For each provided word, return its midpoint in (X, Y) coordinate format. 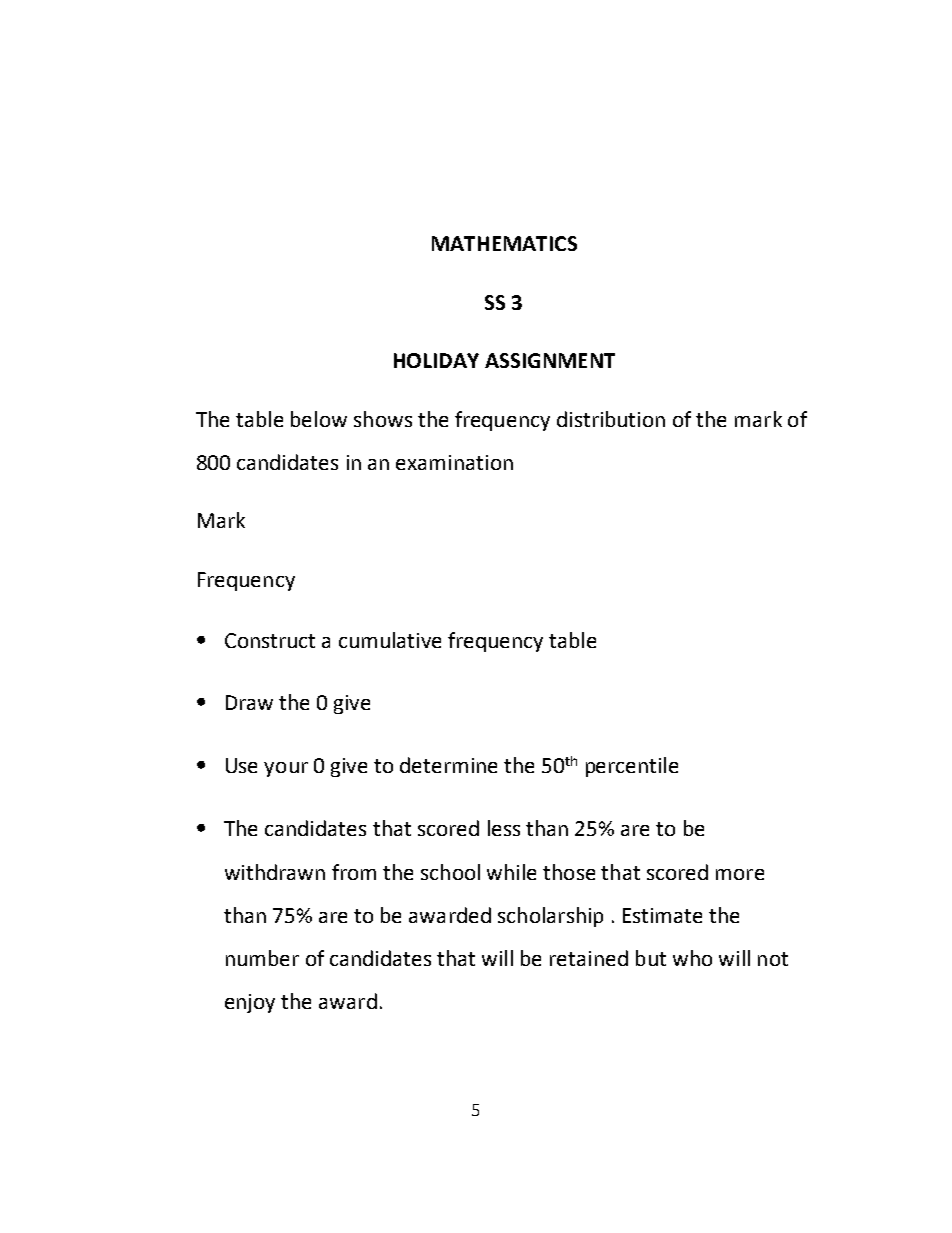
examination (454, 462)
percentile (632, 767)
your (286, 769)
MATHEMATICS (504, 243)
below (319, 419)
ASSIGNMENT (550, 360)
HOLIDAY (436, 360)
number (262, 958)
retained (589, 958)
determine (448, 765)
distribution (611, 419)
